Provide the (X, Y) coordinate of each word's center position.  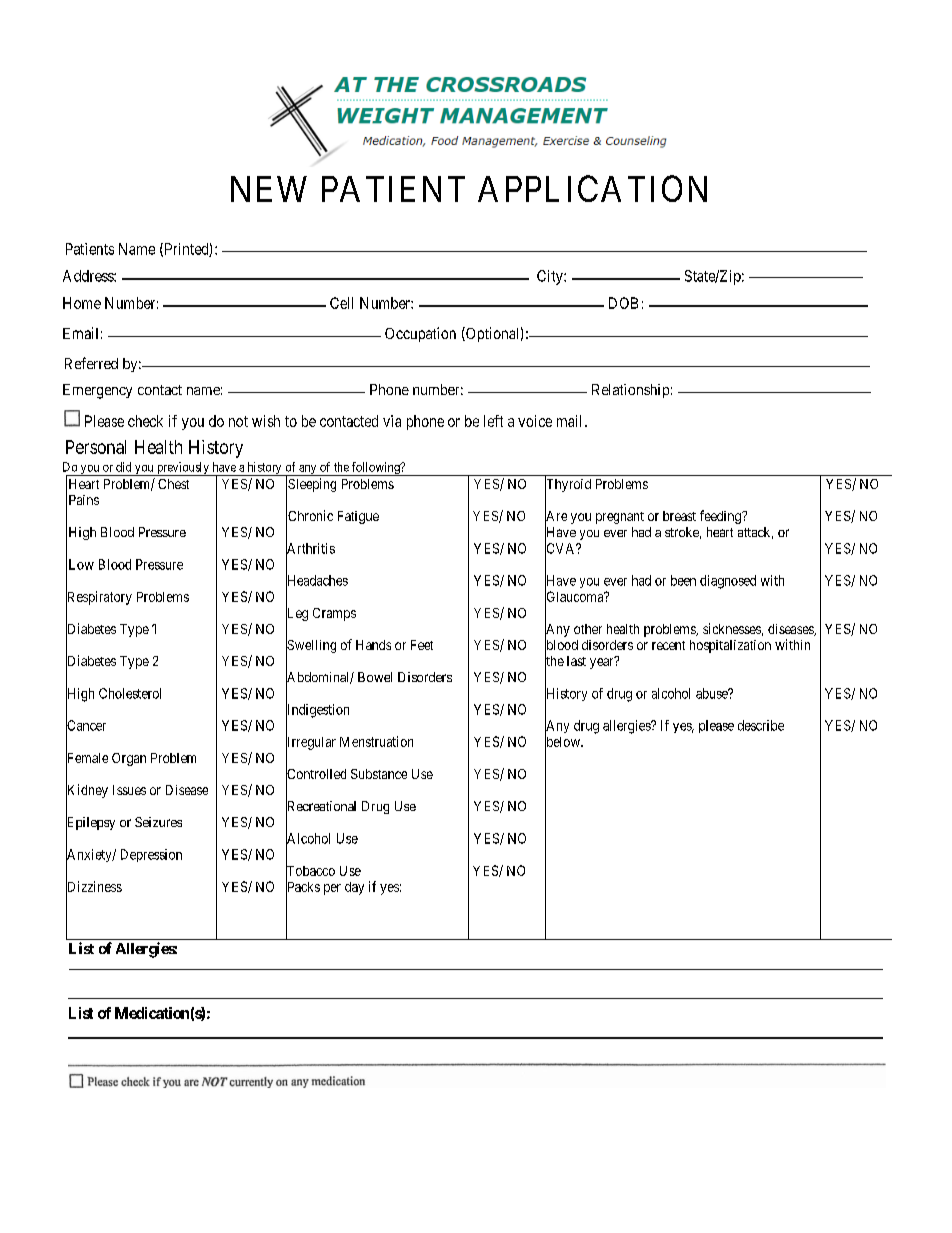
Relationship (630, 391)
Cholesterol (130, 693)
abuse (713, 693)
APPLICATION (592, 188)
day (354, 888)
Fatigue (358, 517)
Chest (173, 484)
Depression (151, 855)
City (551, 277)
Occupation (420, 334)
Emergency (97, 391)
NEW (269, 189)
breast (679, 516)
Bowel (375, 677)
